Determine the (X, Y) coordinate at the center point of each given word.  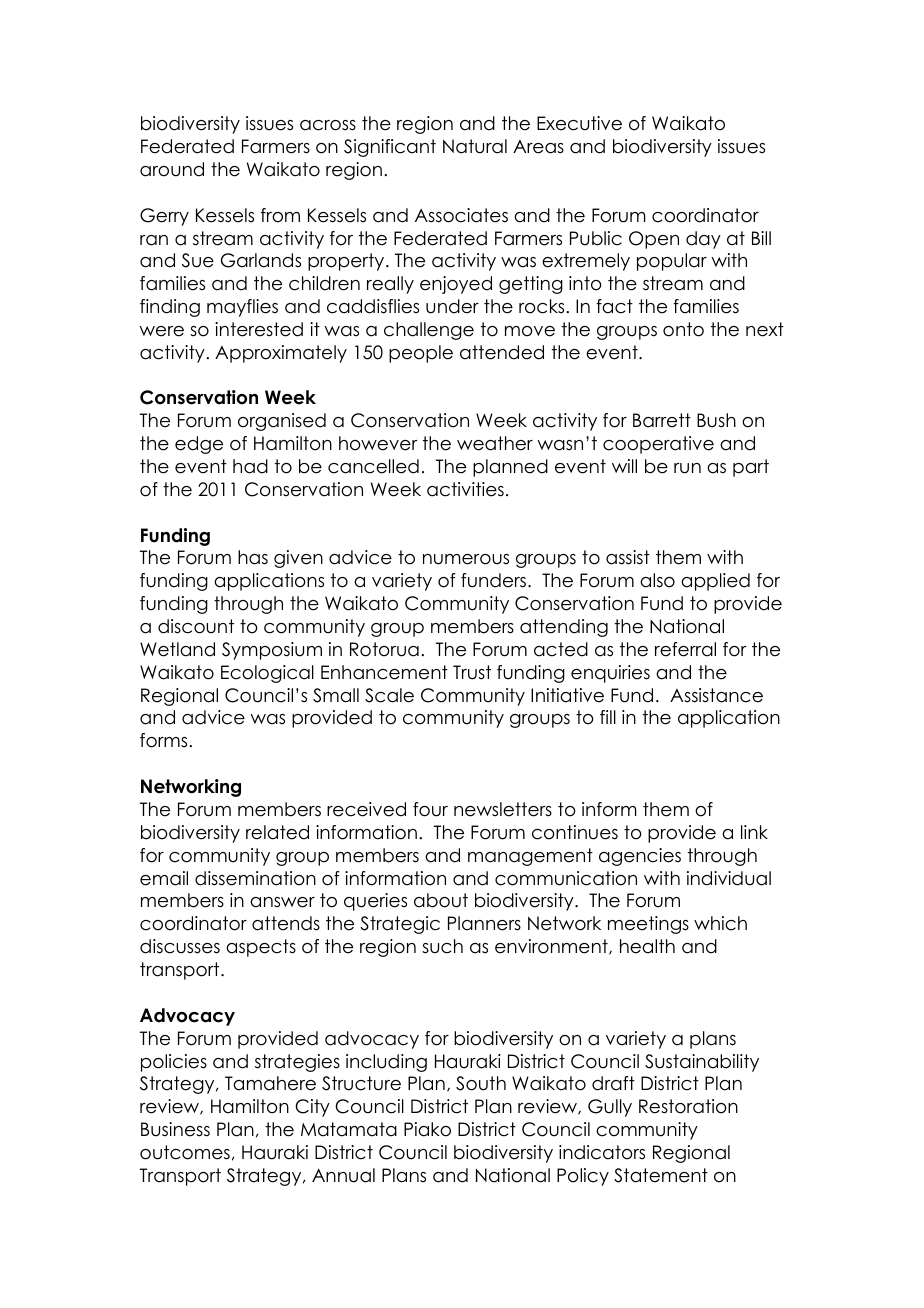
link (754, 832)
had (250, 466)
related (277, 832)
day (703, 240)
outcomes (185, 1152)
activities (465, 489)
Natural (475, 146)
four (430, 809)
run (687, 468)
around (172, 169)
